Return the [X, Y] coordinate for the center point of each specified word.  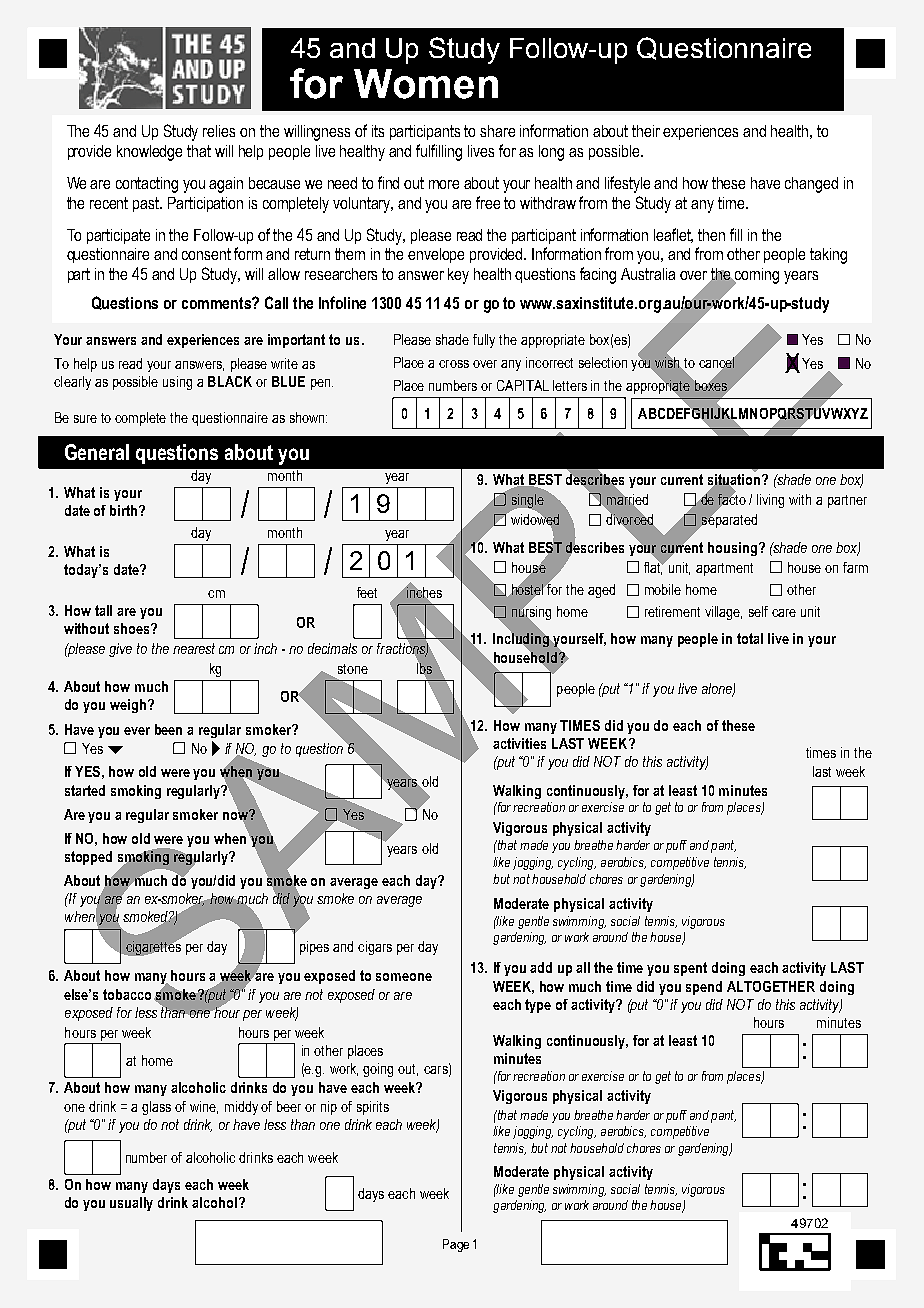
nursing [531, 613]
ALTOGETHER [771, 986]
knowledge [149, 153]
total [750, 638]
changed [811, 185]
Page [456, 1245]
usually [131, 1204]
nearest [194, 648]
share [497, 131]
